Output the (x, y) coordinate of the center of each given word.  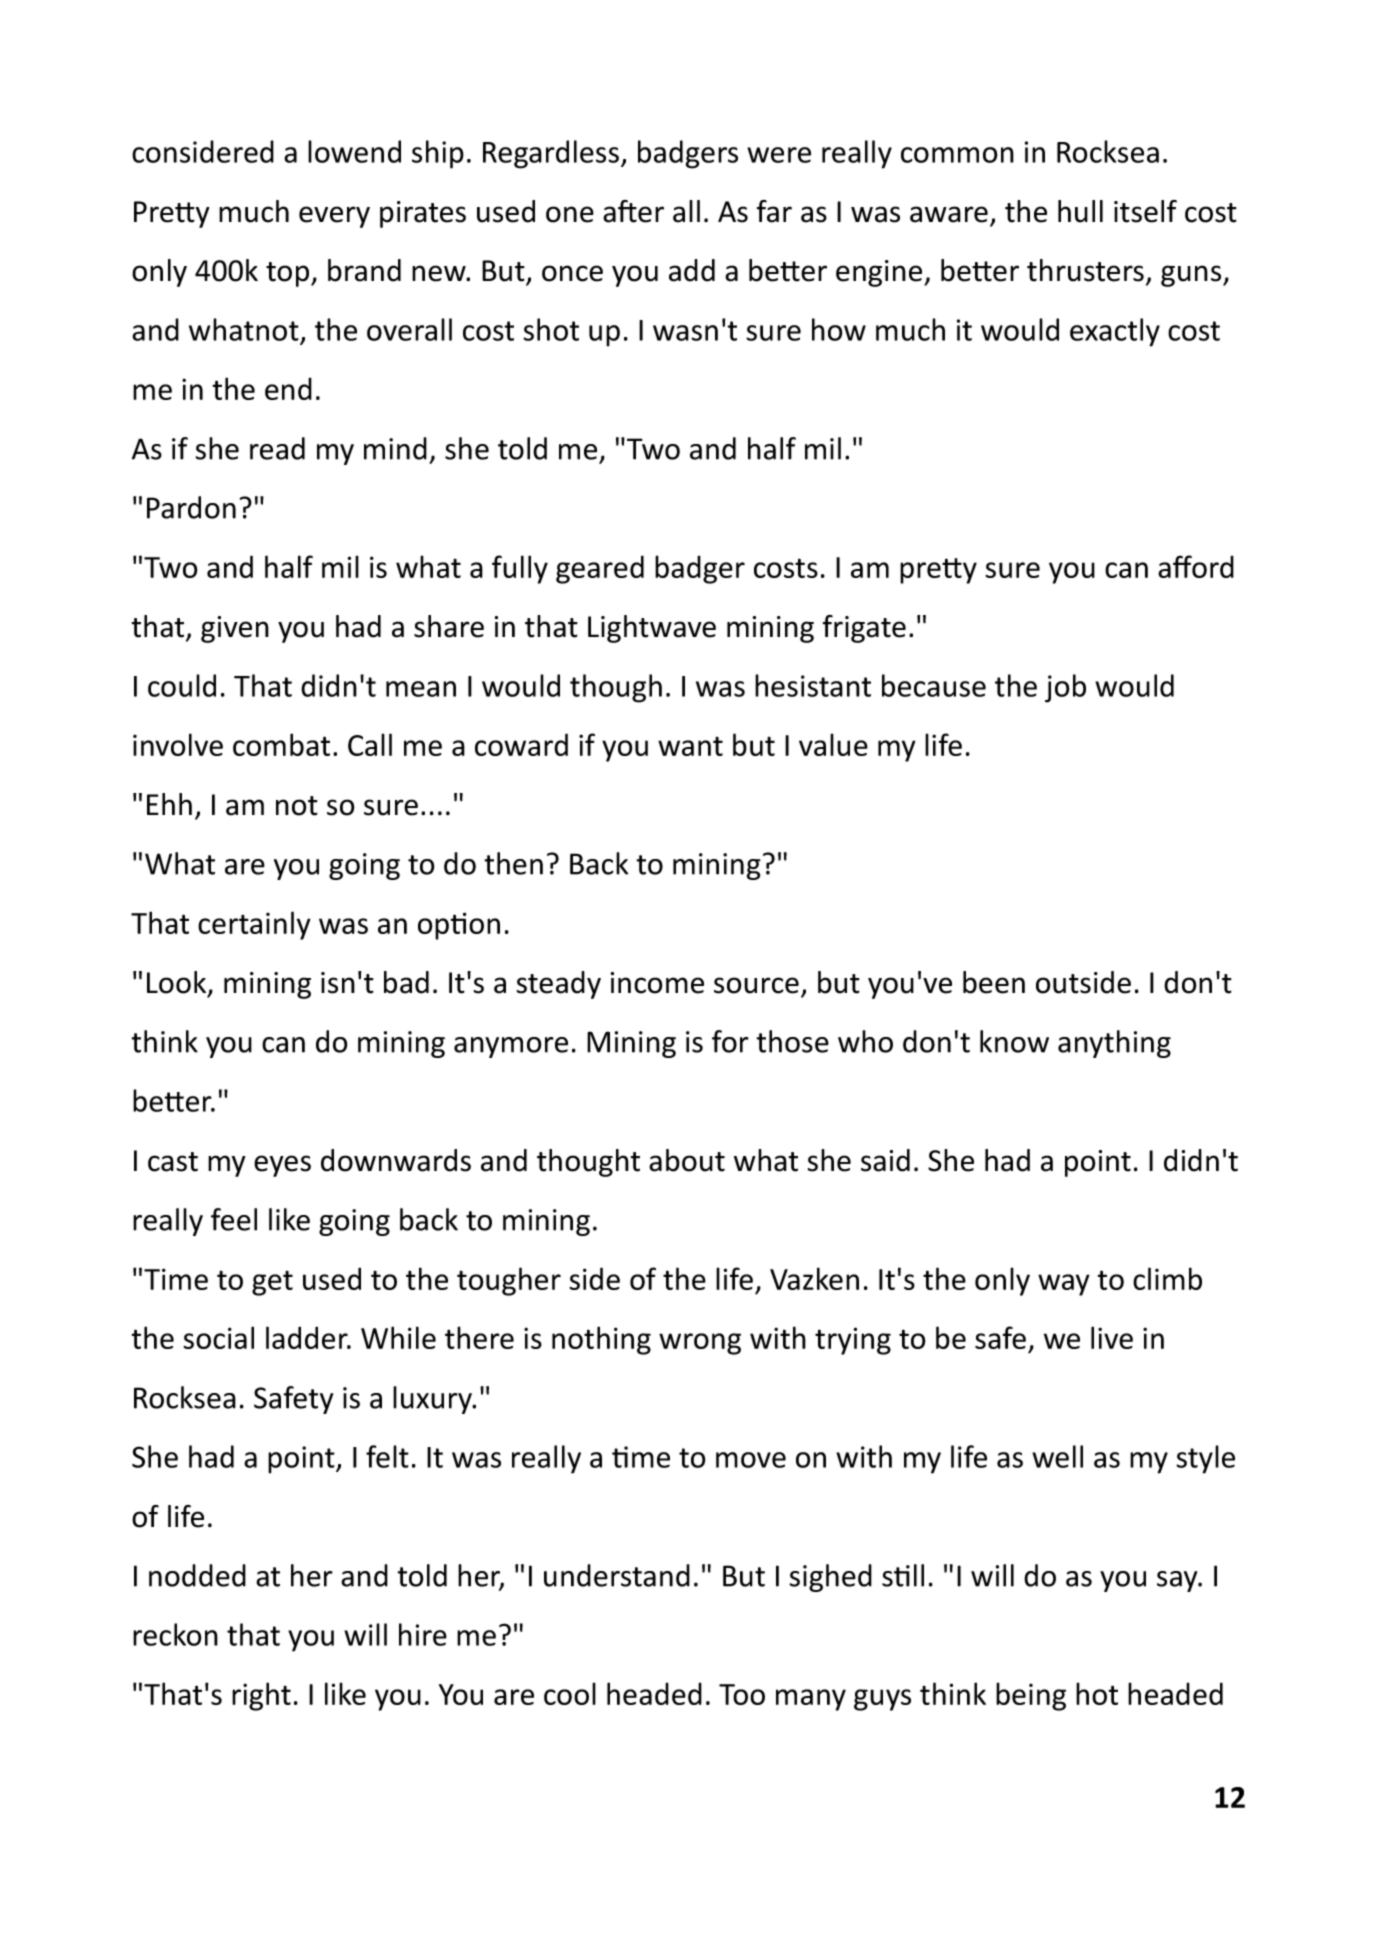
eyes (282, 1166)
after (633, 211)
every (334, 217)
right (261, 1696)
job (1065, 688)
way (1064, 1285)
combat (281, 744)
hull (1080, 211)
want (690, 746)
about (687, 1160)
